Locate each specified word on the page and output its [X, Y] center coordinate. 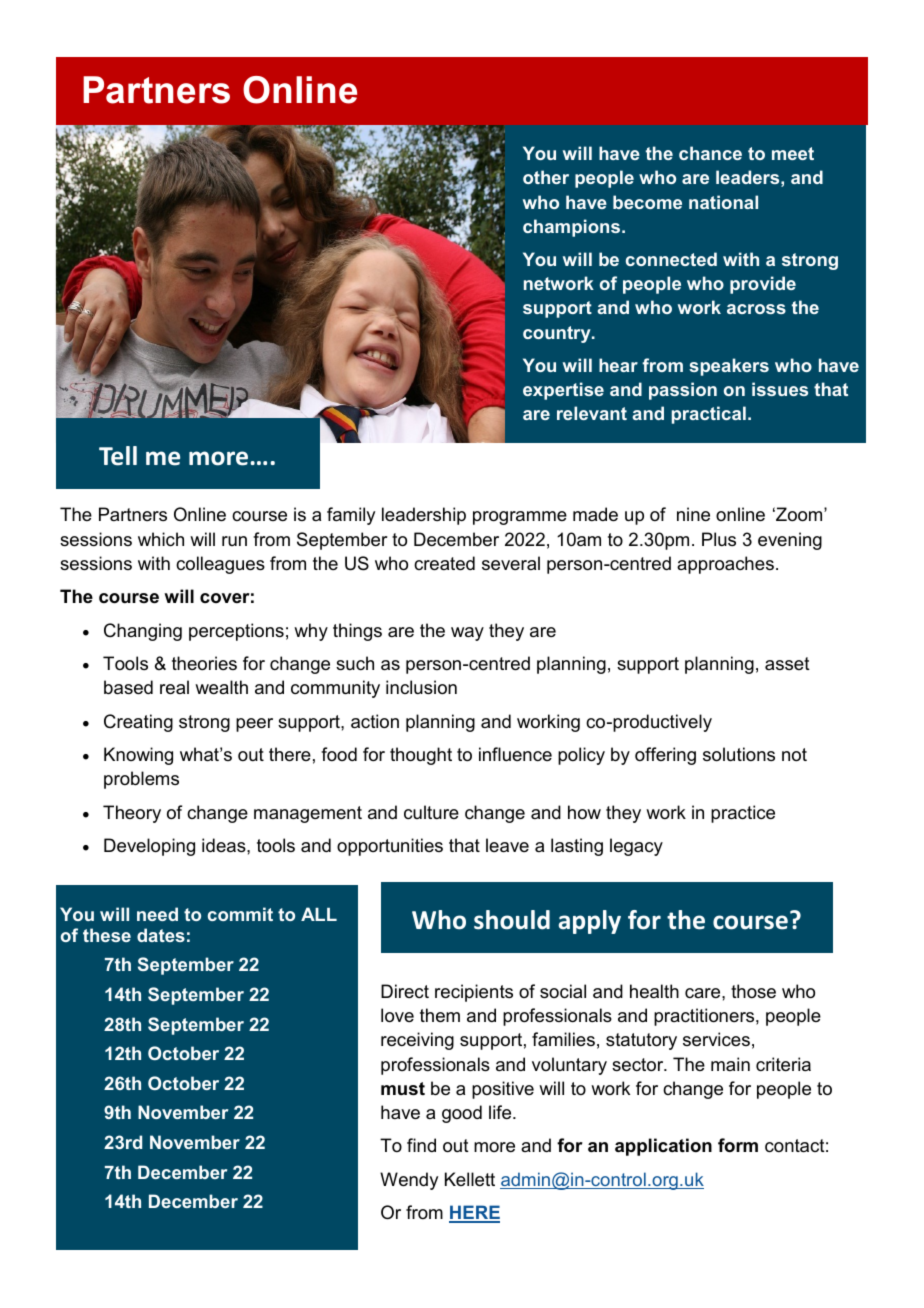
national [723, 202]
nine [693, 514]
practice [743, 814]
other [546, 177]
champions [573, 228]
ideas [225, 845]
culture [431, 812]
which [161, 539]
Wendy [409, 1181]
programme [520, 518]
